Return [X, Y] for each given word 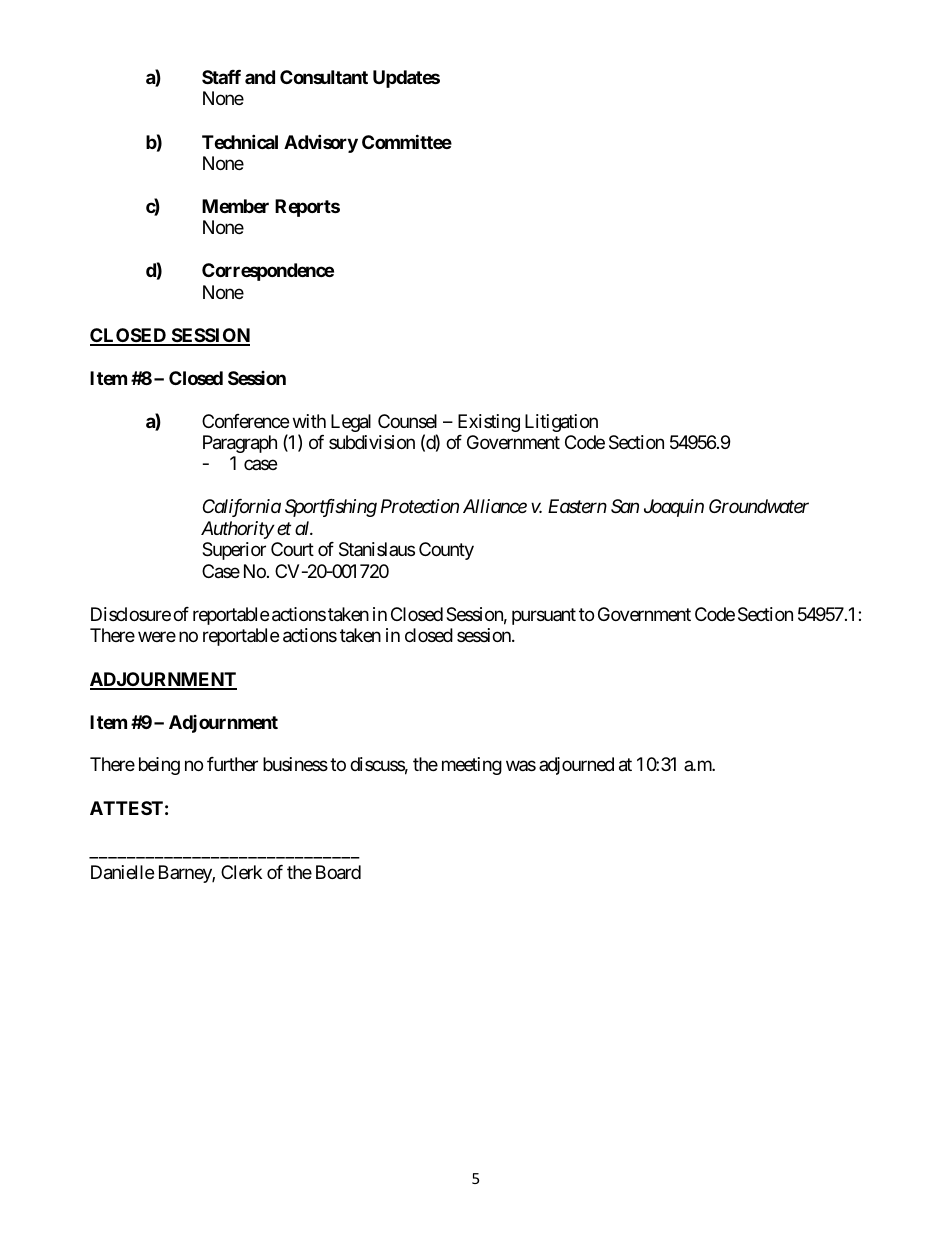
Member [235, 206]
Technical [240, 141]
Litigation [561, 423]
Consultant [324, 77]
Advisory [321, 143]
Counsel [407, 421]
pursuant [544, 616]
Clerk [241, 872]
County [446, 551]
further [232, 764]
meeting [472, 766]
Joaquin [674, 508]
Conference [245, 421]
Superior [234, 551]
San [625, 506]
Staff [221, 77]
